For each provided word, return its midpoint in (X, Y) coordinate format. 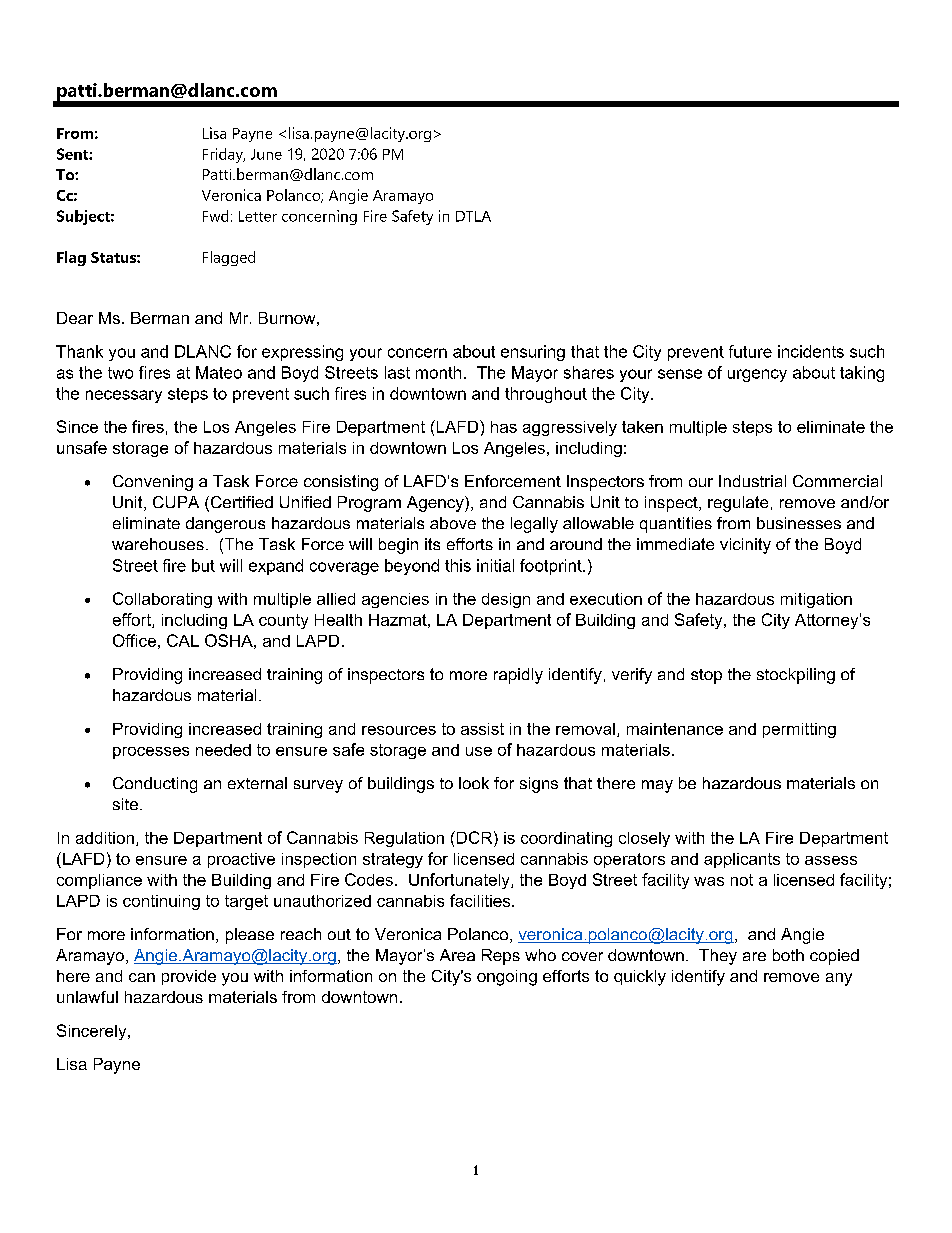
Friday (224, 155)
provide (189, 977)
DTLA (473, 216)
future (750, 351)
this (458, 565)
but (203, 565)
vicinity (745, 546)
